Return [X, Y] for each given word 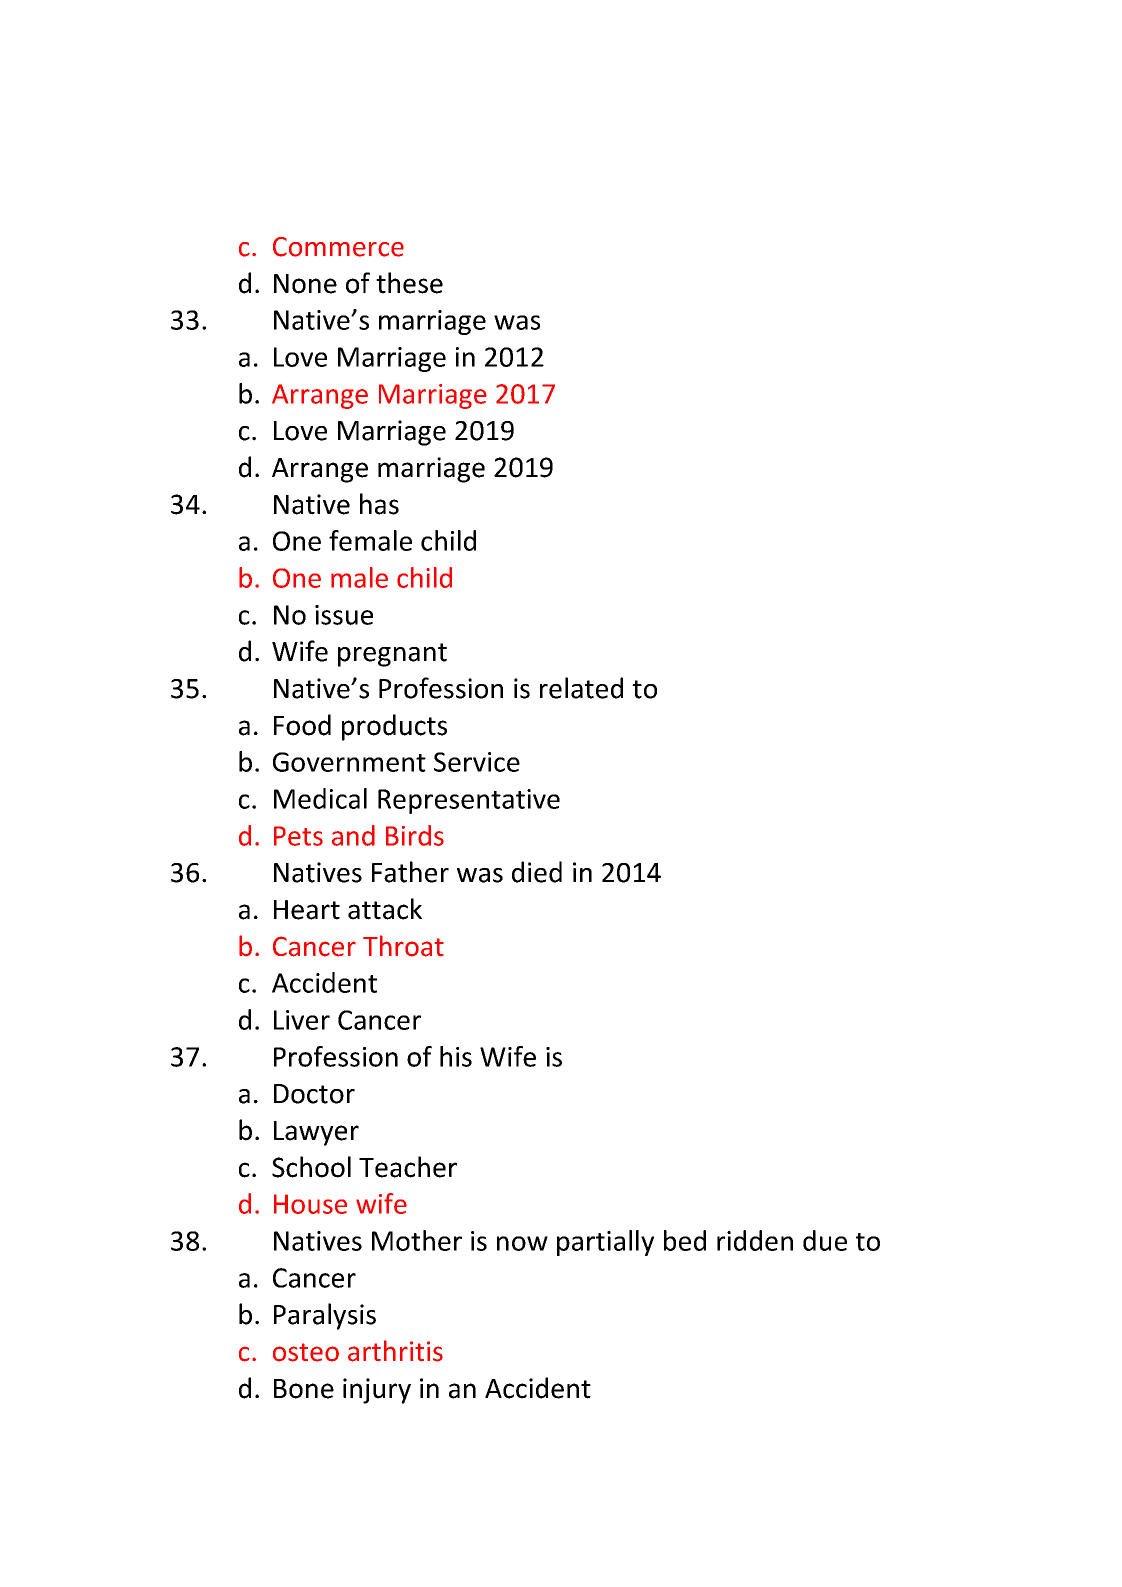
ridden [755, 1240]
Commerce [338, 247]
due [825, 1240]
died [537, 872]
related [581, 688]
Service [477, 762]
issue [344, 615]
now [522, 1243]
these [409, 283]
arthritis [395, 1351]
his [456, 1056]
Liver [302, 1020]
